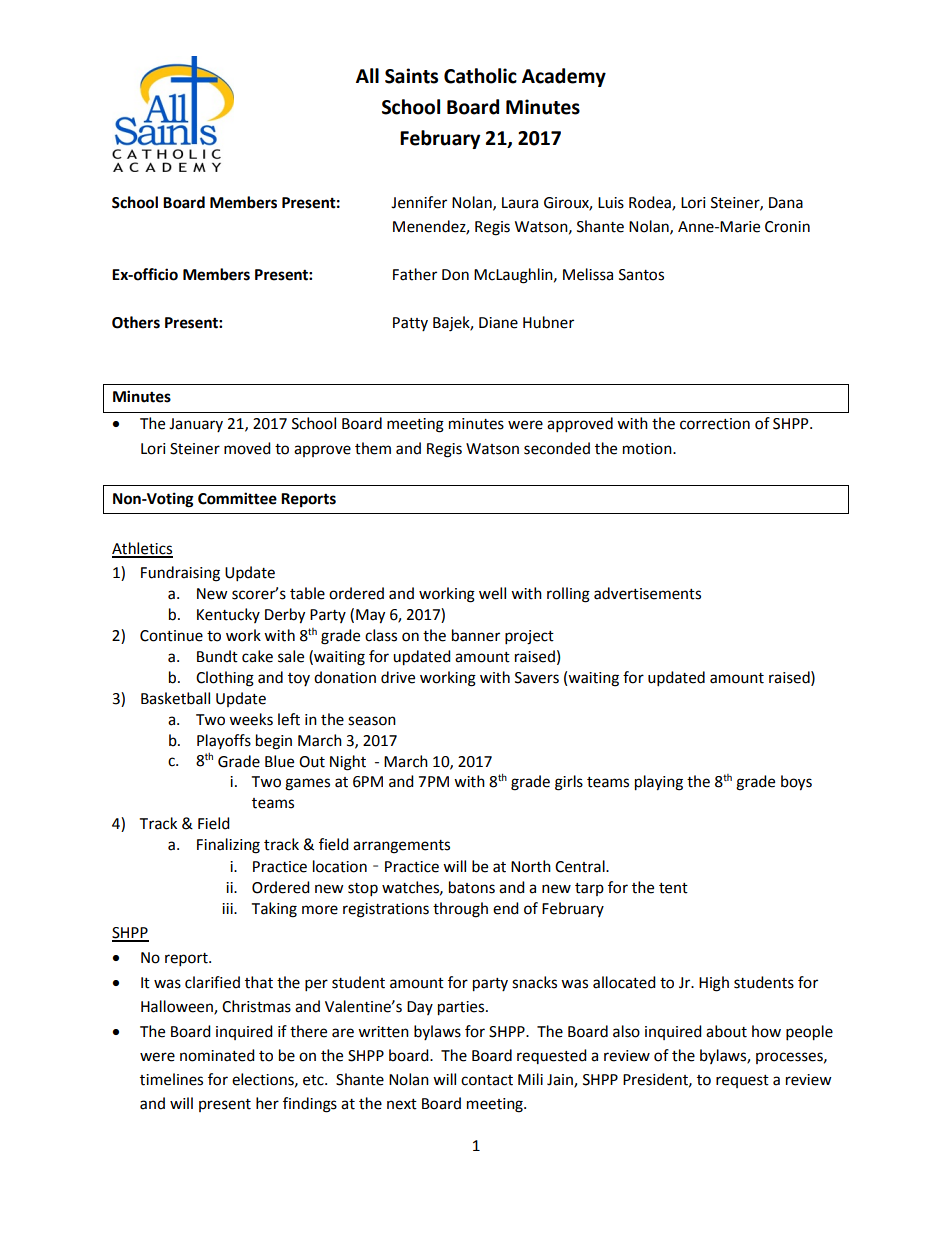 This image has width=952, height=1233. What do you see at coordinates (217, 1055) in the image?
I see `nominated` at bounding box center [217, 1055].
